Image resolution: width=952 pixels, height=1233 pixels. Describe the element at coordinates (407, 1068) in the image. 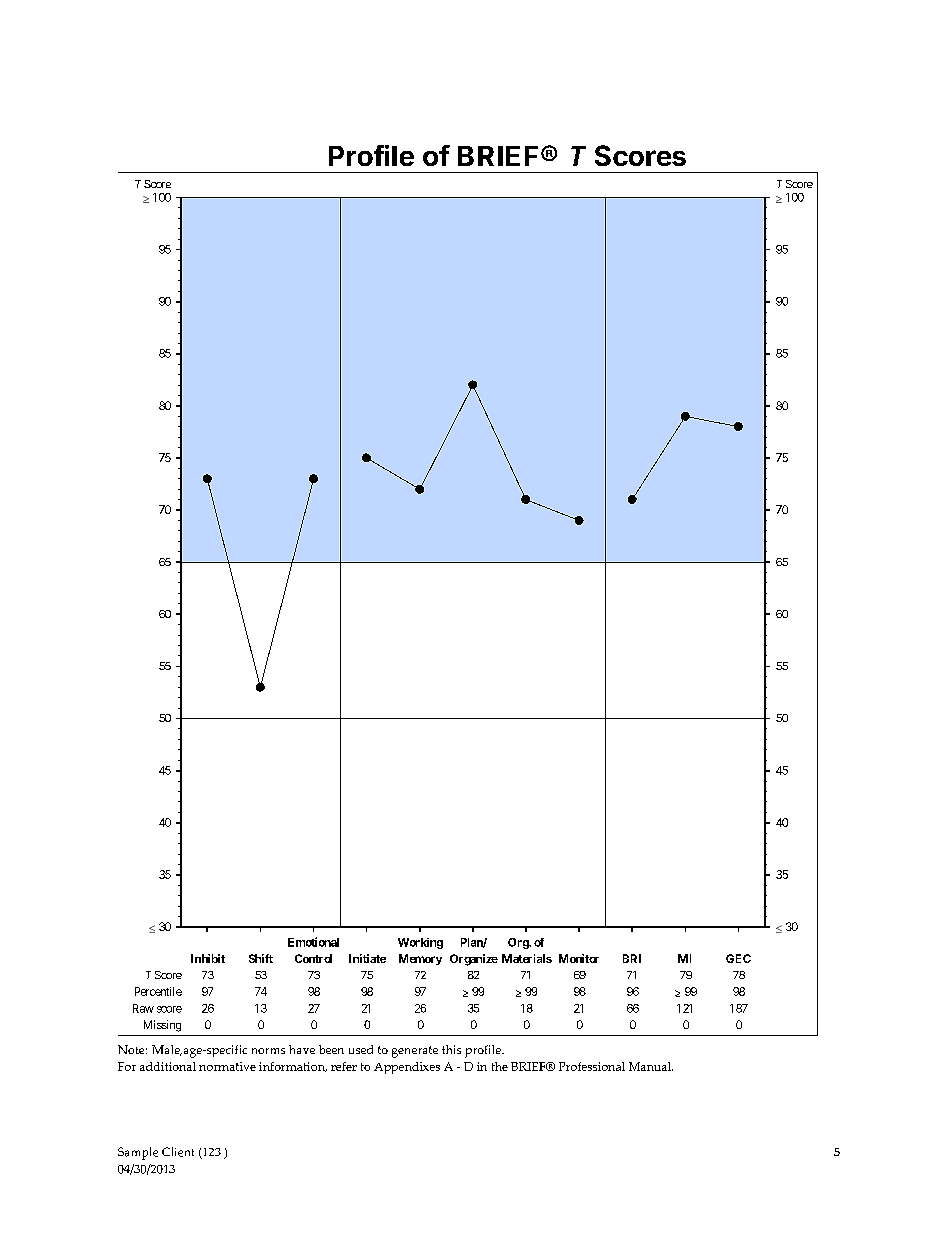

I see `Appendixes` at that location.
